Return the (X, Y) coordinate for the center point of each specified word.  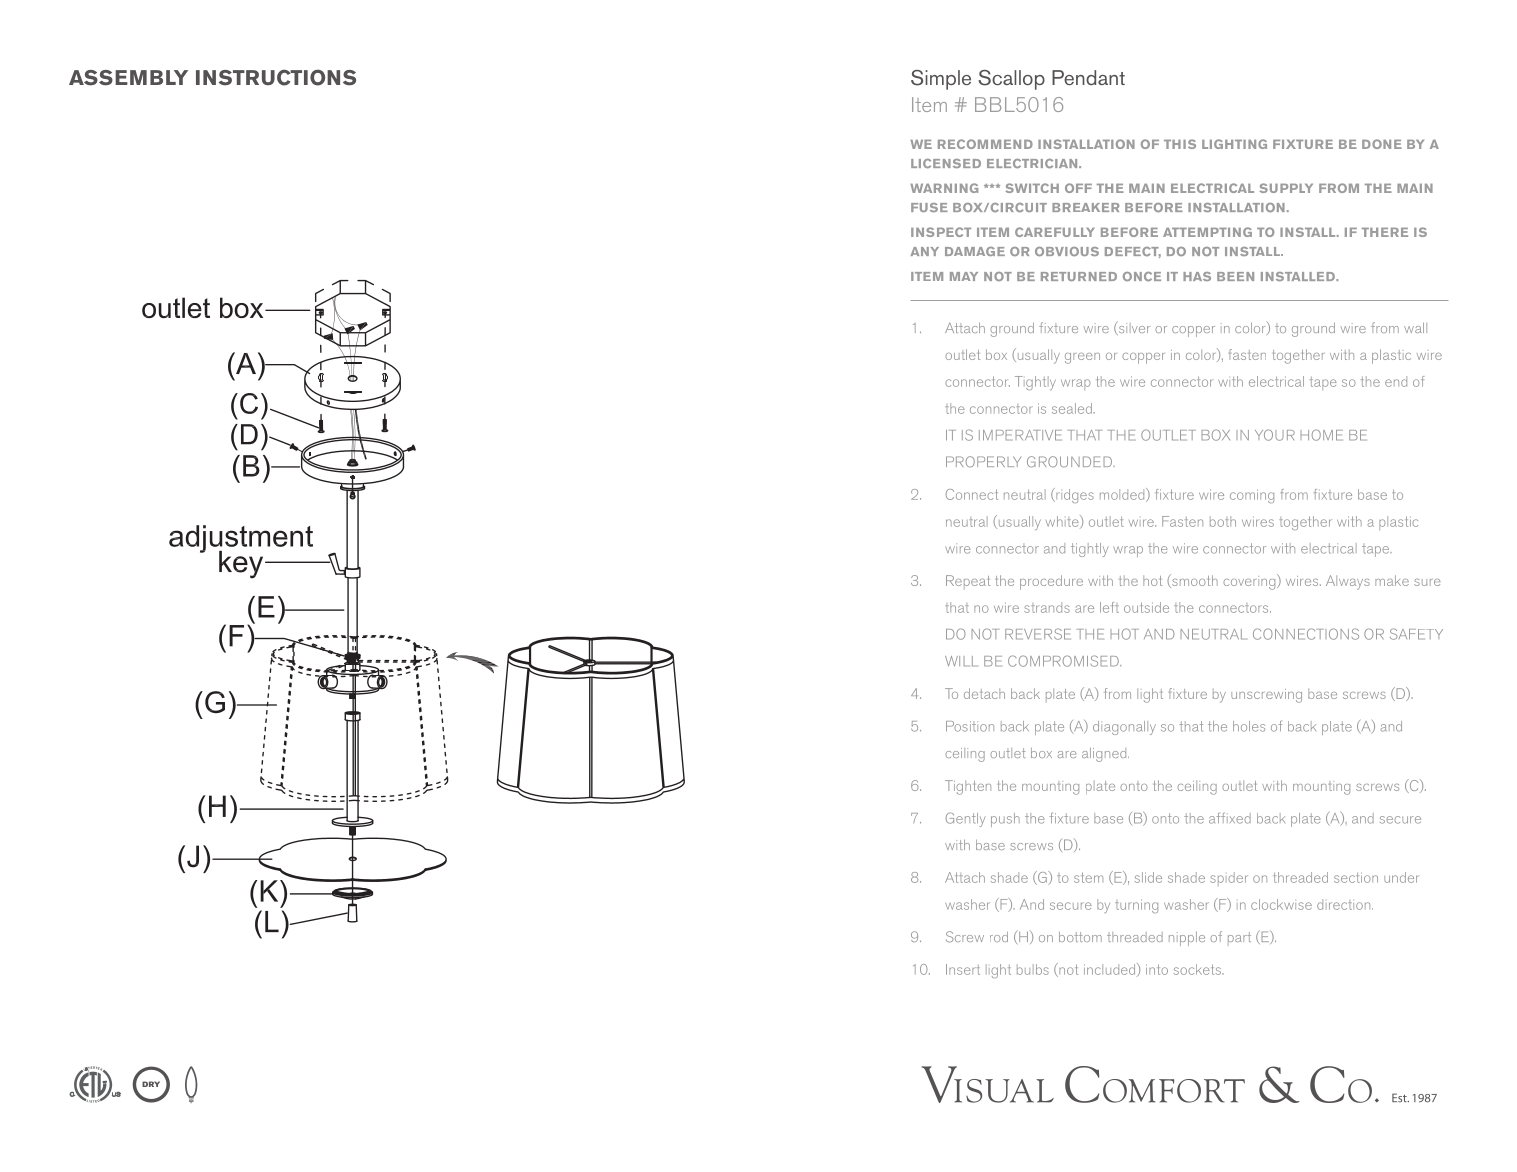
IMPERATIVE (1020, 435)
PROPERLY (983, 462)
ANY (924, 251)
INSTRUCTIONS (276, 77)
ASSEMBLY (128, 78)
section (1356, 877)
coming (1252, 496)
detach (984, 693)
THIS (1180, 144)
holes (1249, 726)
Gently (966, 819)
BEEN (1235, 276)
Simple (941, 80)
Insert (963, 969)
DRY (151, 1084)
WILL (961, 661)
